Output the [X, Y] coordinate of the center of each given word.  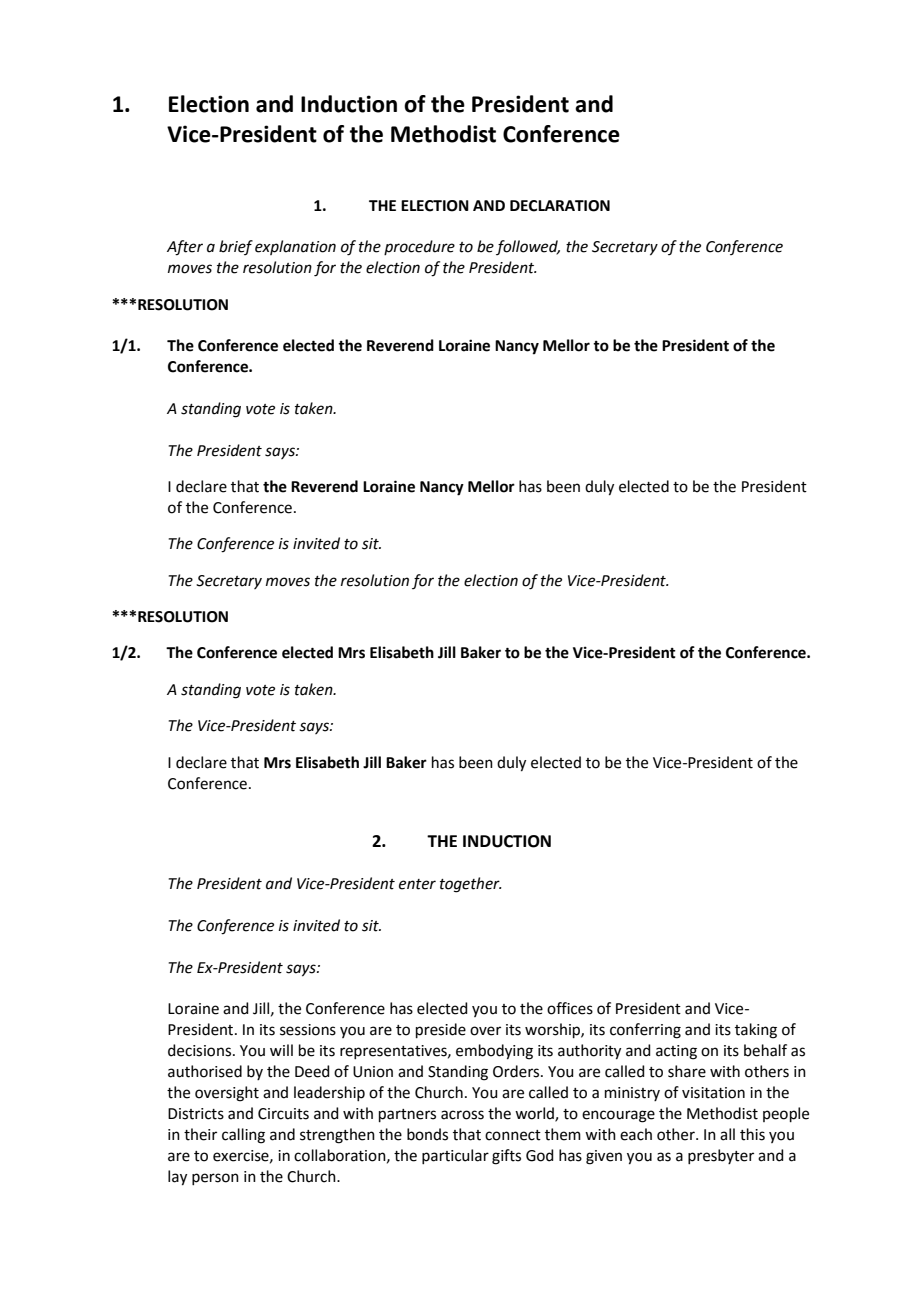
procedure [419, 247]
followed [528, 247]
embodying [494, 1052]
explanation [295, 247]
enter [417, 884]
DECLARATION [560, 206]
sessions [308, 1030]
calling [243, 1136]
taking [756, 1031]
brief [236, 247]
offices [570, 1008]
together [471, 885]
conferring [645, 1031]
